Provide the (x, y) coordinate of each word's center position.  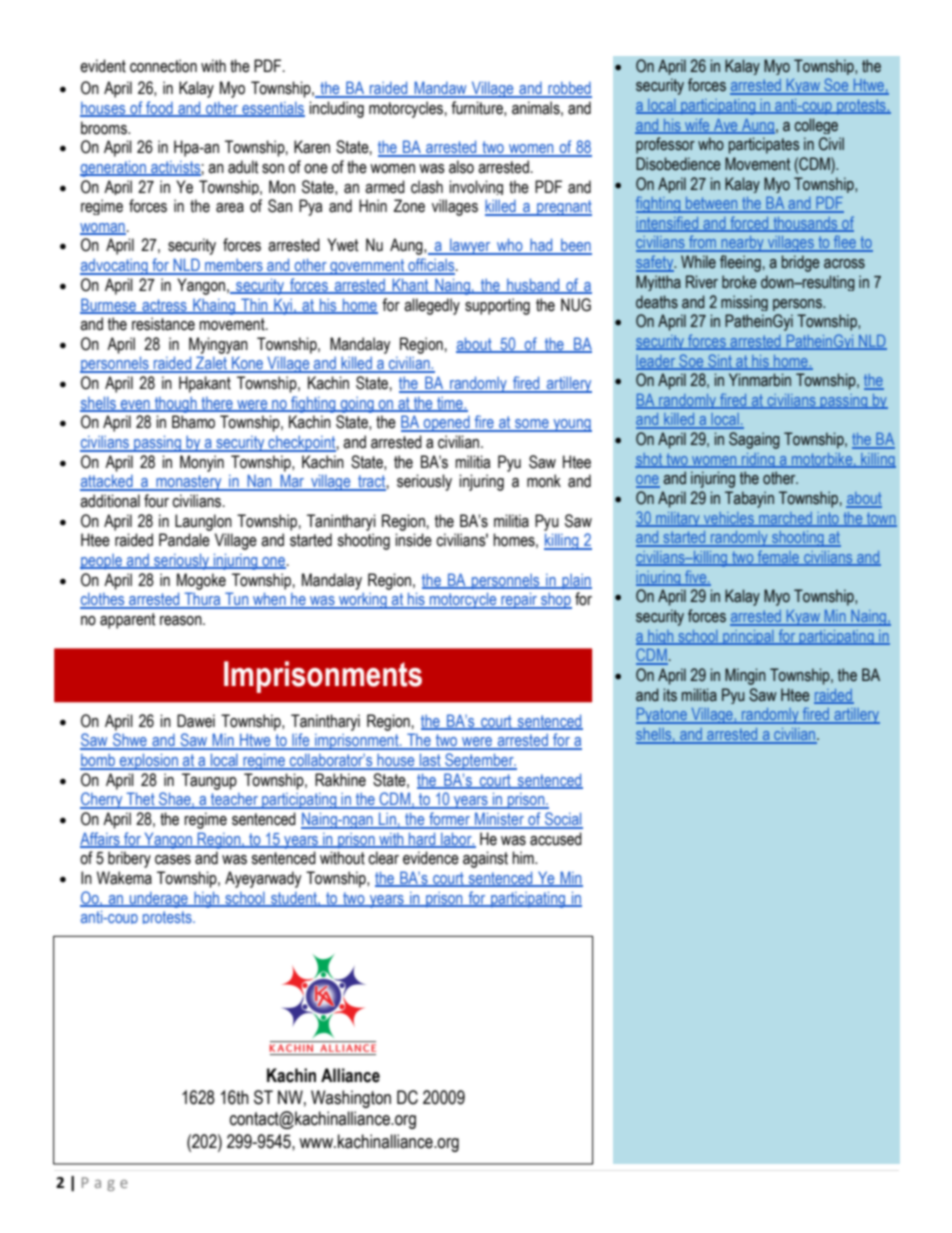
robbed (569, 89)
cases (173, 860)
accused (556, 839)
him (524, 857)
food (159, 109)
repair (519, 600)
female (778, 558)
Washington (351, 1099)
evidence (431, 858)
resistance (163, 324)
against (485, 859)
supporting (497, 306)
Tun (237, 600)
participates (764, 145)
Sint (720, 361)
